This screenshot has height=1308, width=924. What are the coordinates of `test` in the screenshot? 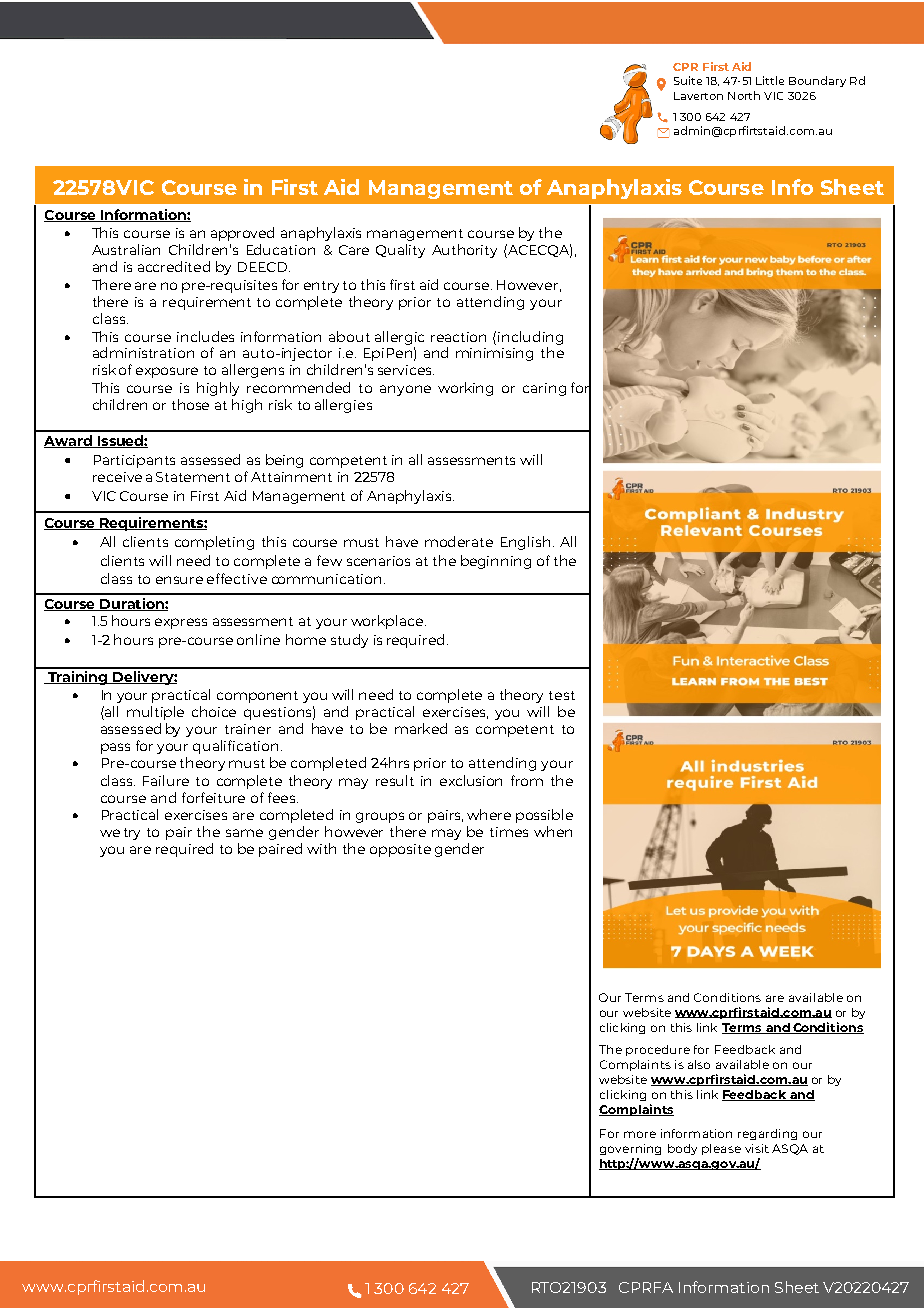 It's located at (562, 695).
